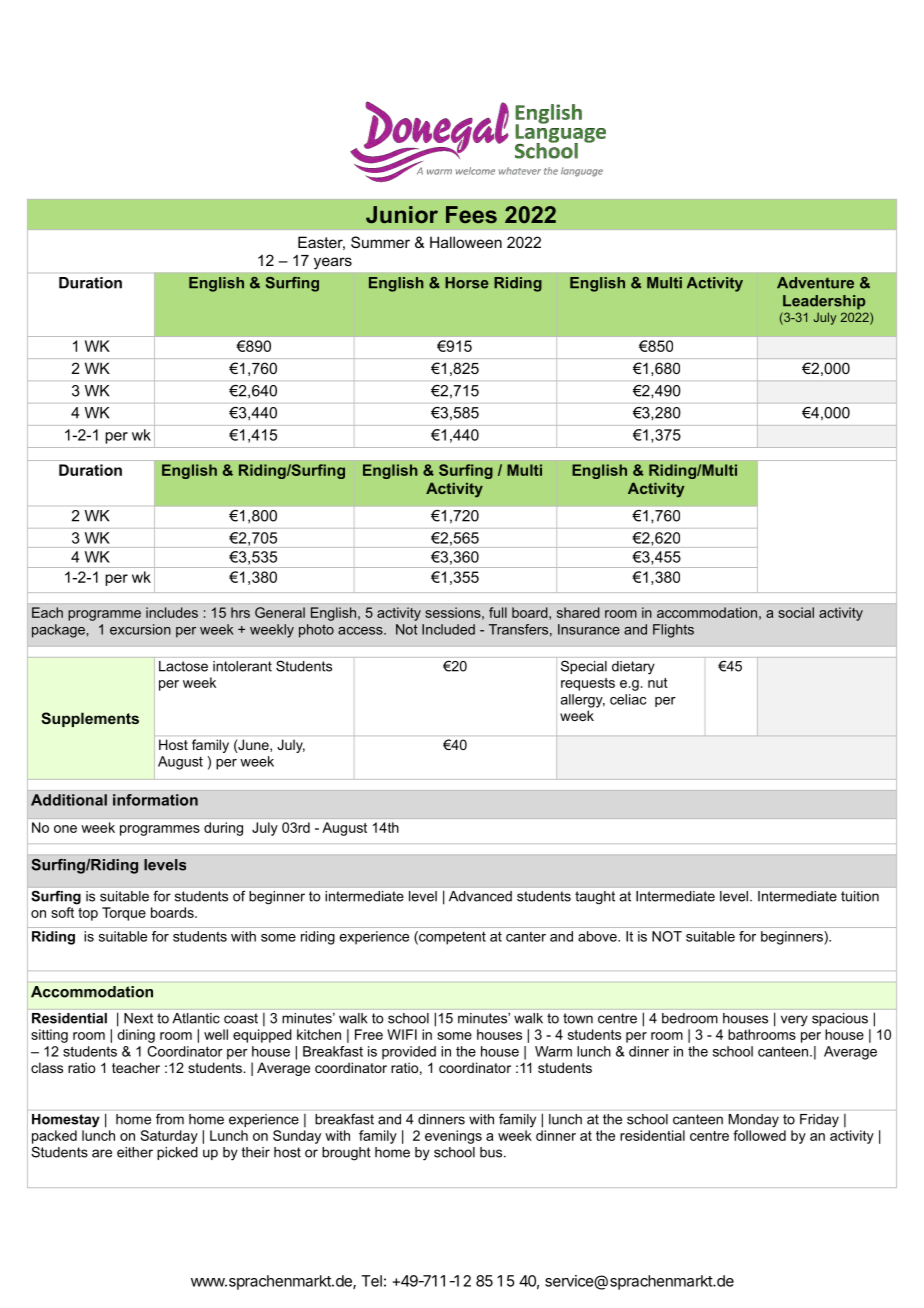 This screenshot has height=1308, width=924. What do you see at coordinates (466, 242) in the screenshot?
I see `Halloween` at bounding box center [466, 242].
